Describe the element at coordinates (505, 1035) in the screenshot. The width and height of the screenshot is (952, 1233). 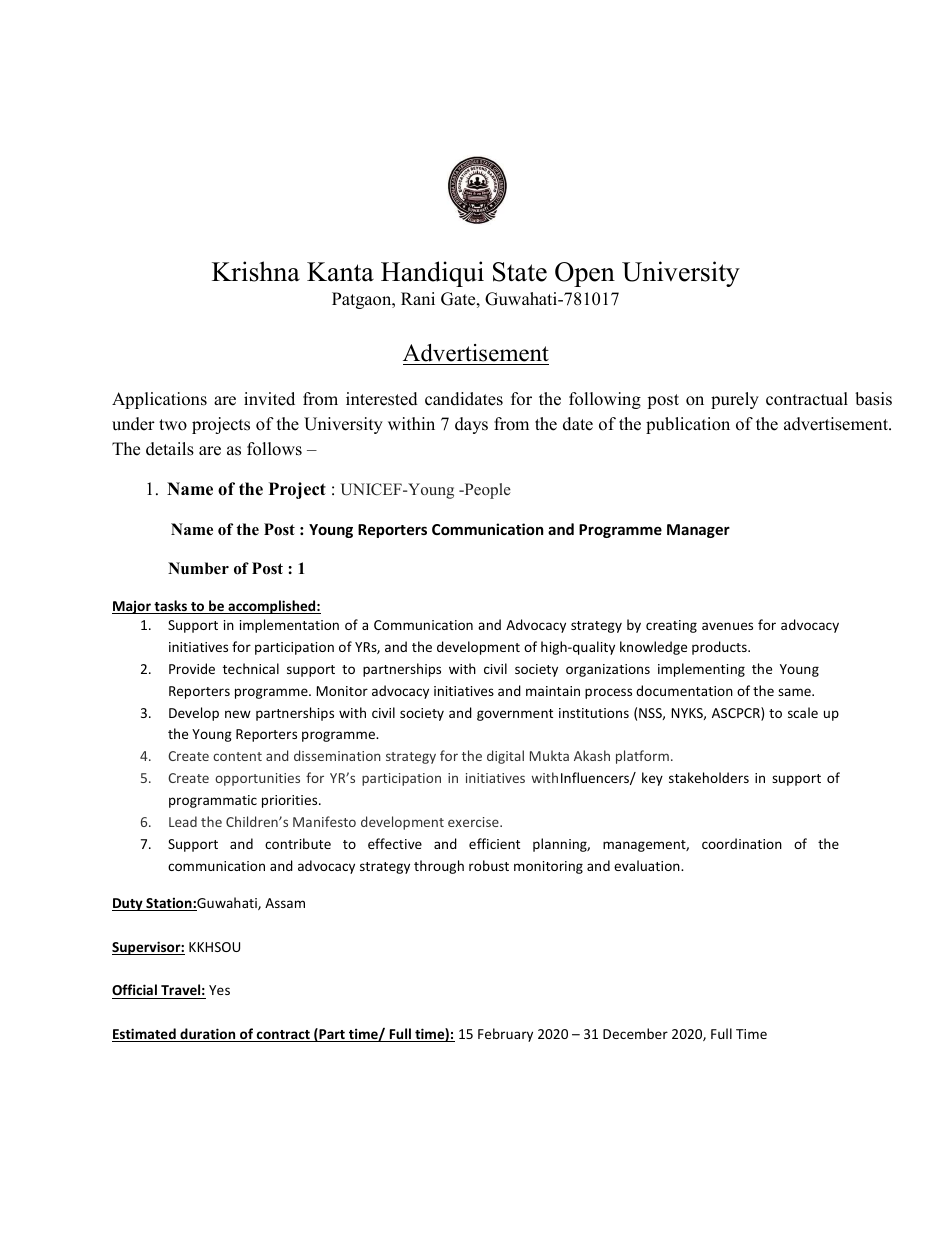
I see `February` at that location.
